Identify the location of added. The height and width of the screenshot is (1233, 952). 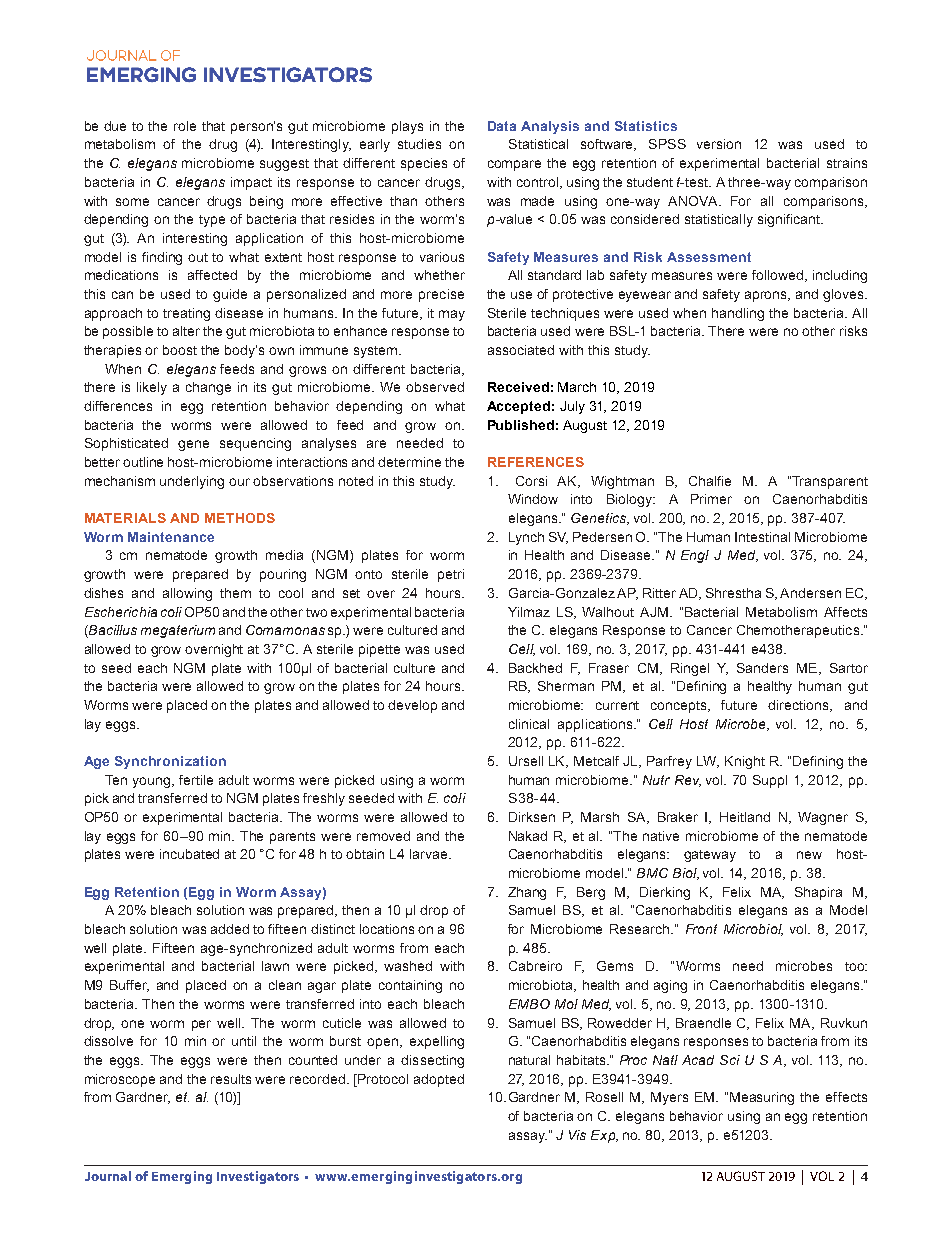
(230, 929).
